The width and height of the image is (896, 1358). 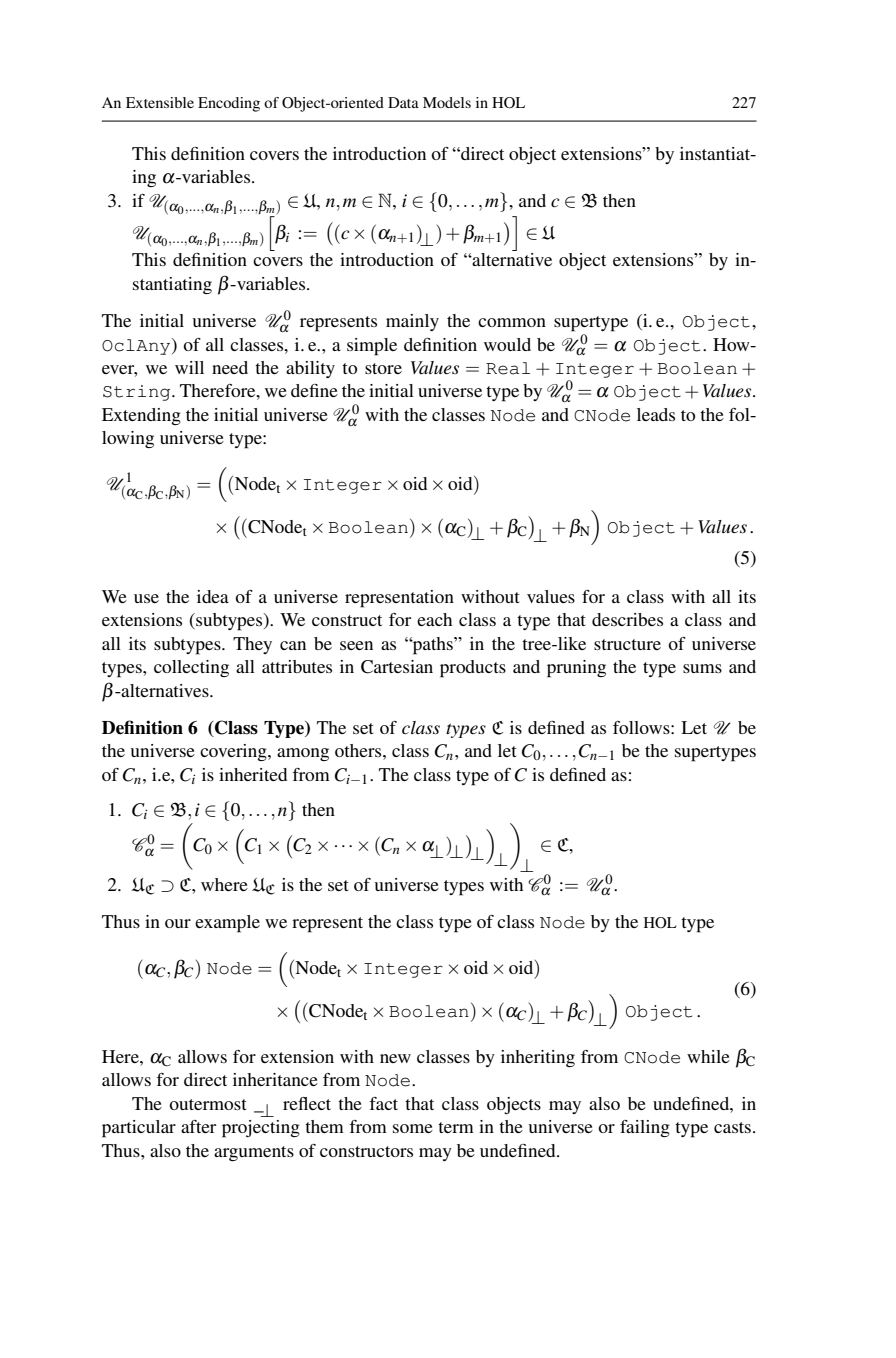 What do you see at coordinates (383, 368) in the image?
I see `store` at bounding box center [383, 368].
